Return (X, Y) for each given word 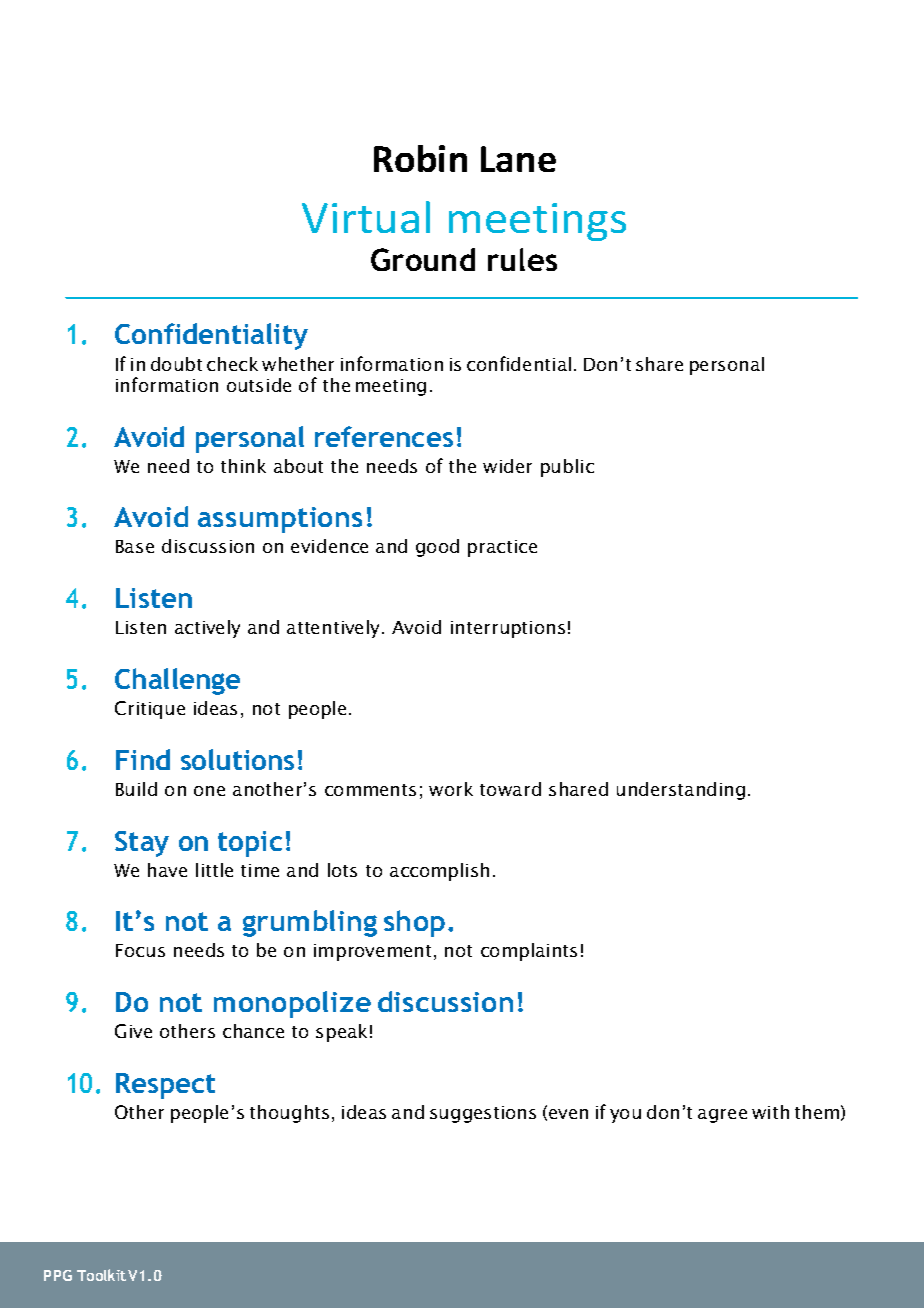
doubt (176, 364)
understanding (681, 791)
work (451, 789)
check (232, 364)
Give (133, 1031)
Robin (420, 158)
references (384, 436)
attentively (335, 629)
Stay (142, 844)
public (567, 468)
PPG (58, 1275)
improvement (372, 952)
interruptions (508, 629)
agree (722, 1116)
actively (207, 629)
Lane (518, 159)
